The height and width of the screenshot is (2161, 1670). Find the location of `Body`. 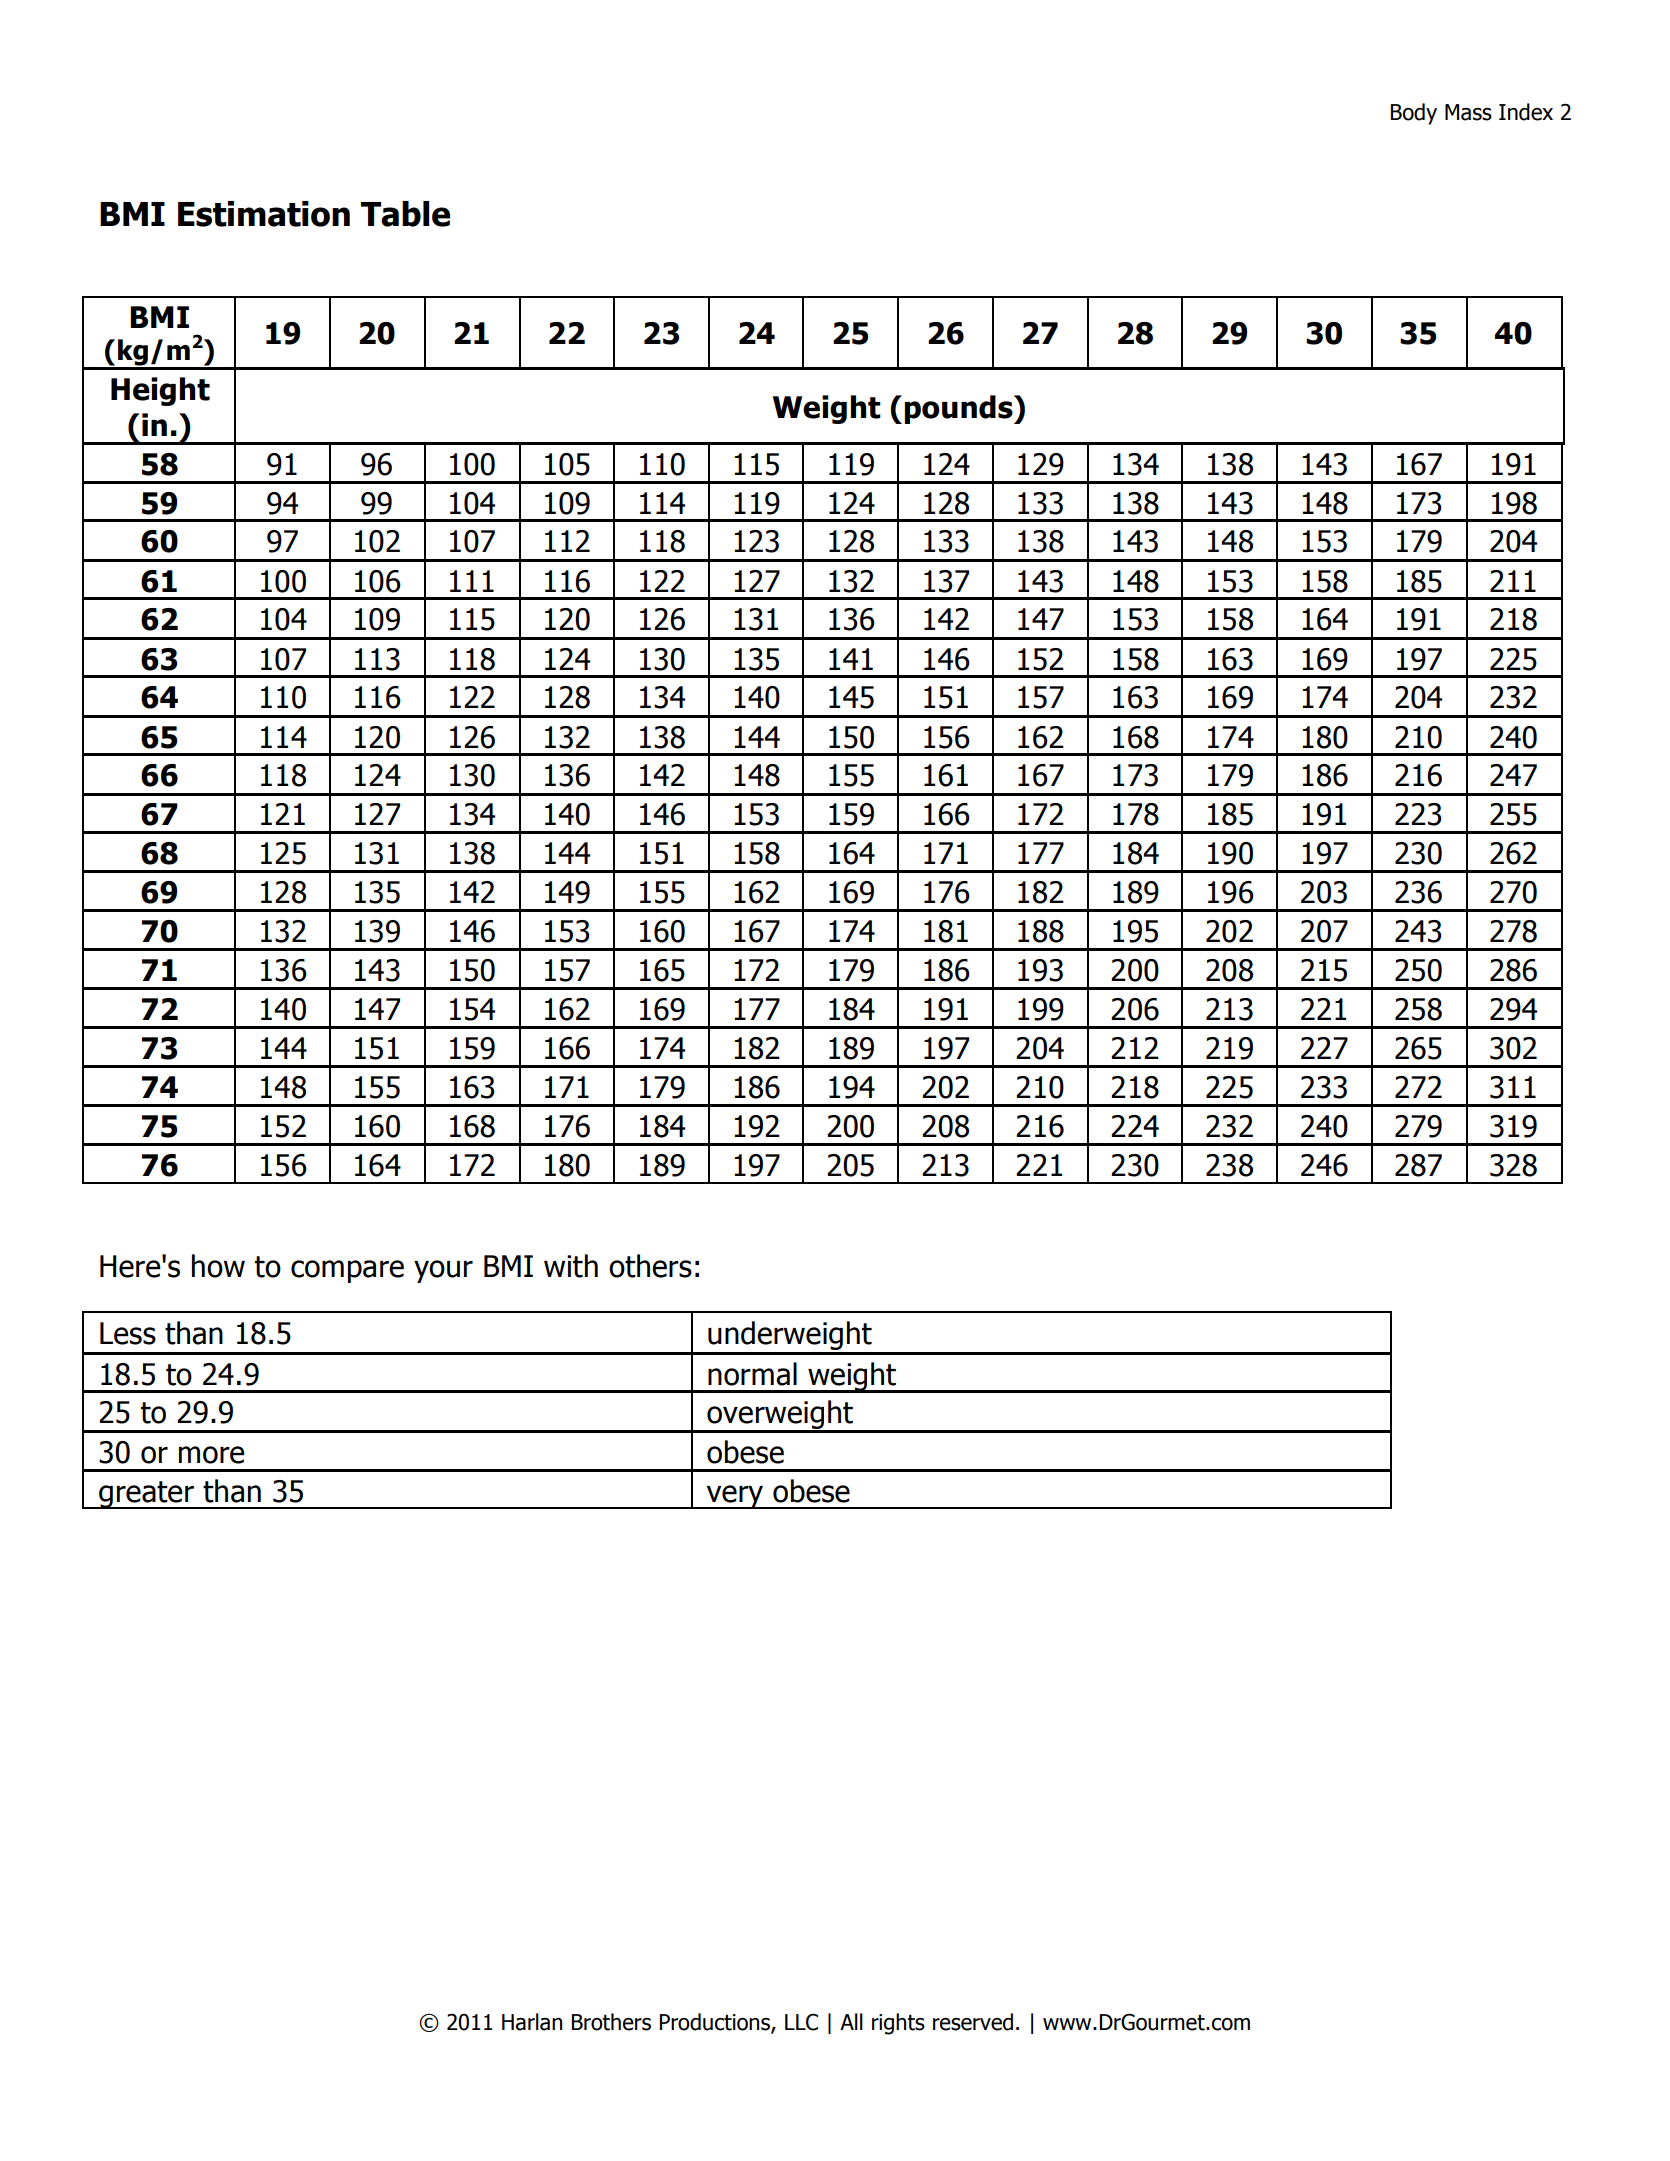

Body is located at coordinates (1414, 114).
